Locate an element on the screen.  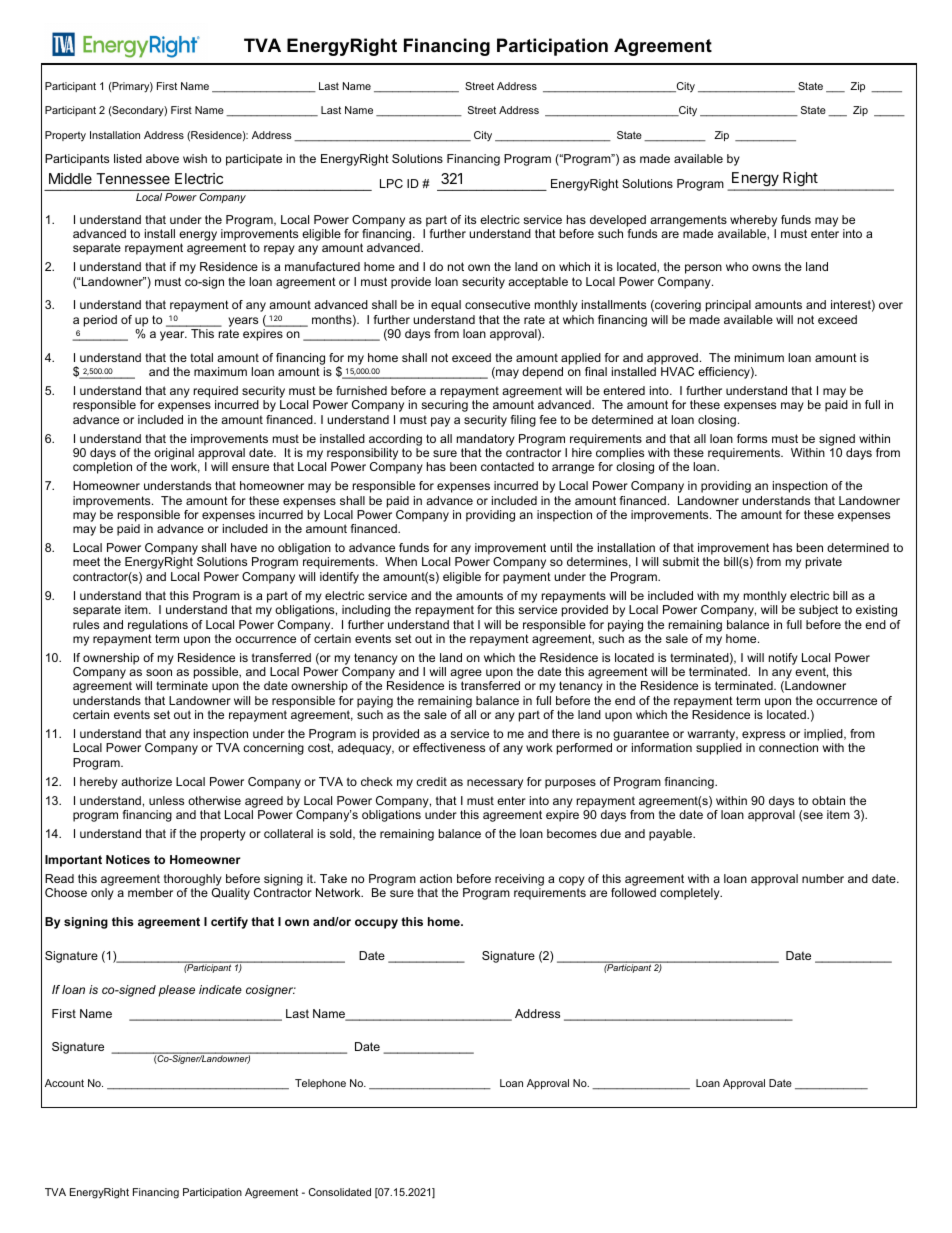
regulations is located at coordinates (158, 626).
